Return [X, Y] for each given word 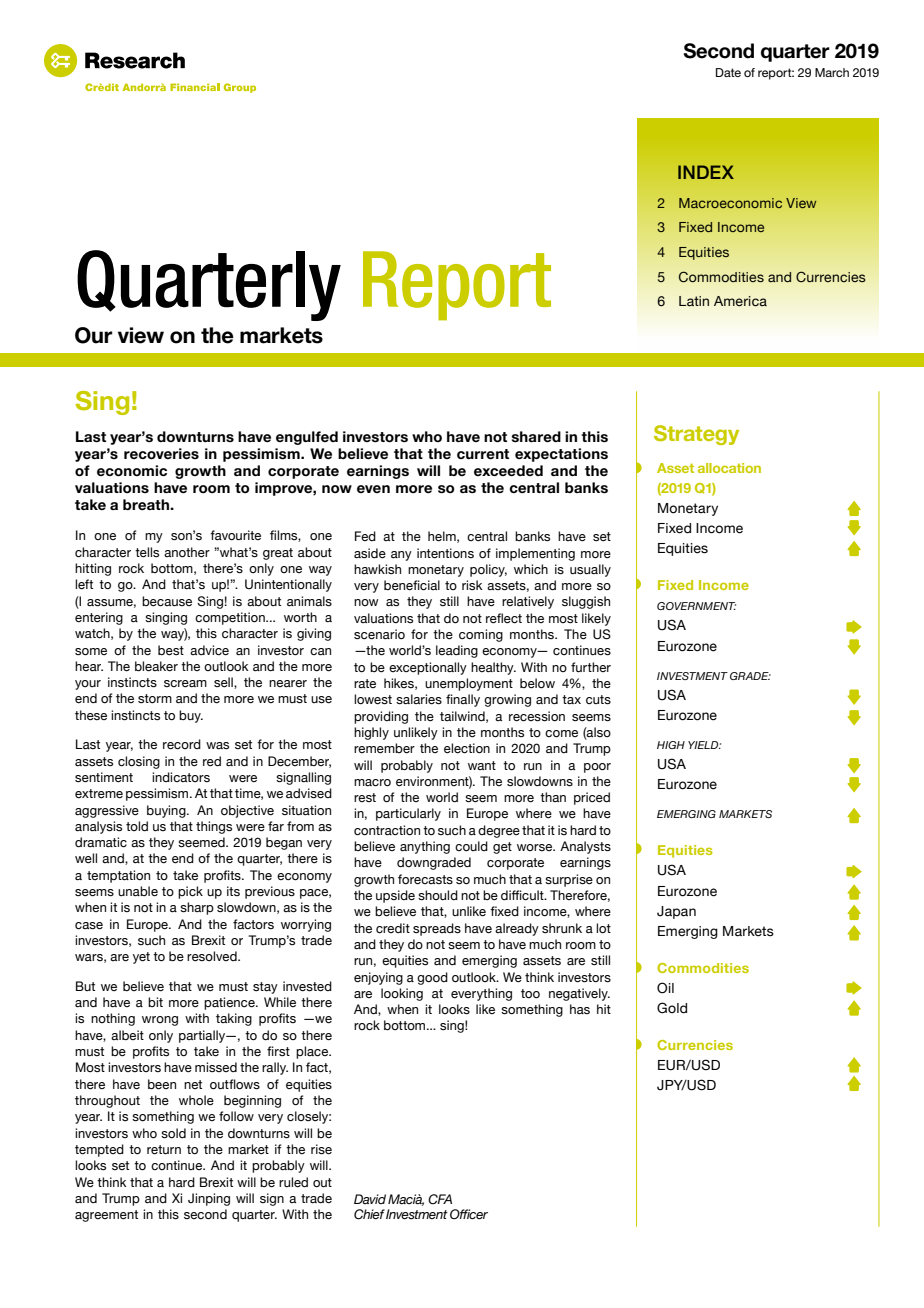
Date [728, 72]
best [171, 650]
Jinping [209, 1199]
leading [457, 651]
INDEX [706, 172]
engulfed [307, 438]
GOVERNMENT [696, 606]
